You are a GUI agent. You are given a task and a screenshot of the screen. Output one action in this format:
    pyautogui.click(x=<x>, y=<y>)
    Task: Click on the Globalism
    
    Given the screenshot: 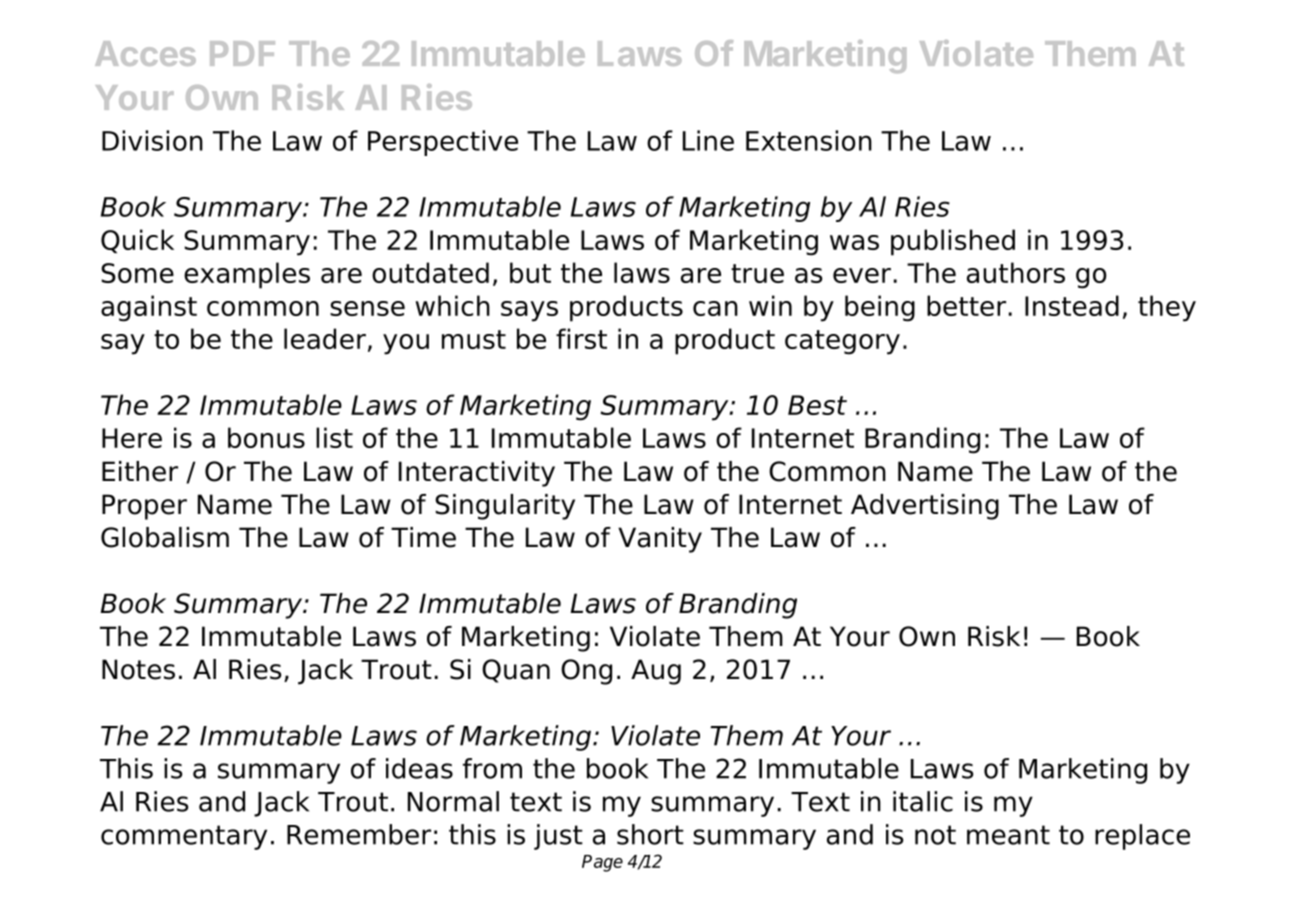 What is the action you would take?
    pyautogui.click(x=165, y=537)
